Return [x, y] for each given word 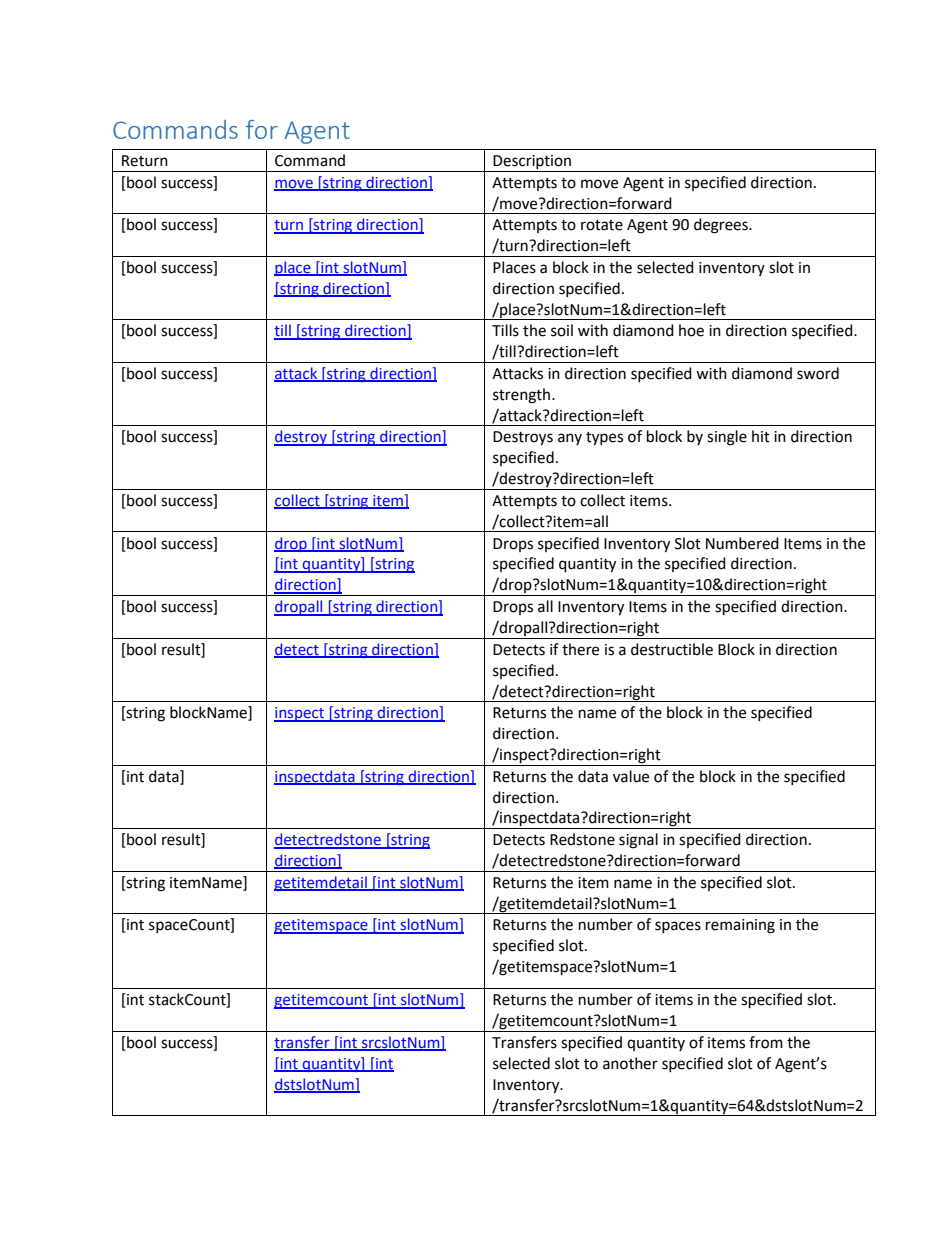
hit [761, 436]
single [727, 438]
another [630, 1063]
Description [532, 163]
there [580, 649]
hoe [691, 330]
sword [818, 373]
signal [638, 841]
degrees [722, 226]
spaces [678, 927]
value [631, 776]
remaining [740, 926]
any [570, 439]
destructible [672, 649]
